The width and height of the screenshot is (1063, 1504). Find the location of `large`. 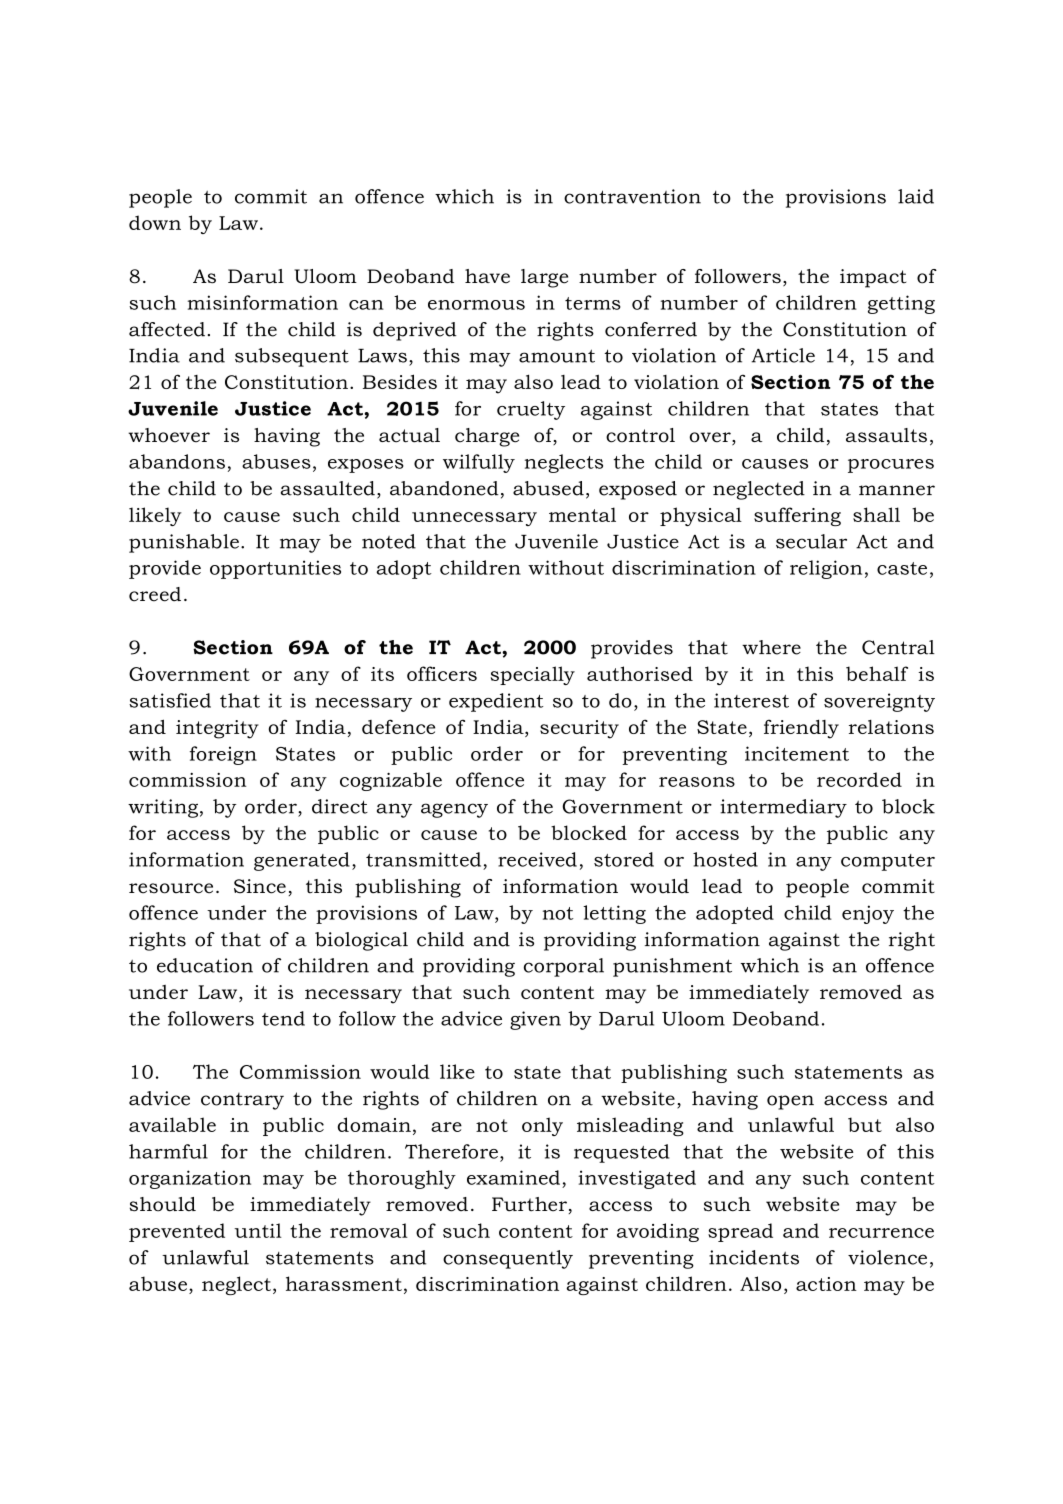

large is located at coordinates (544, 278).
